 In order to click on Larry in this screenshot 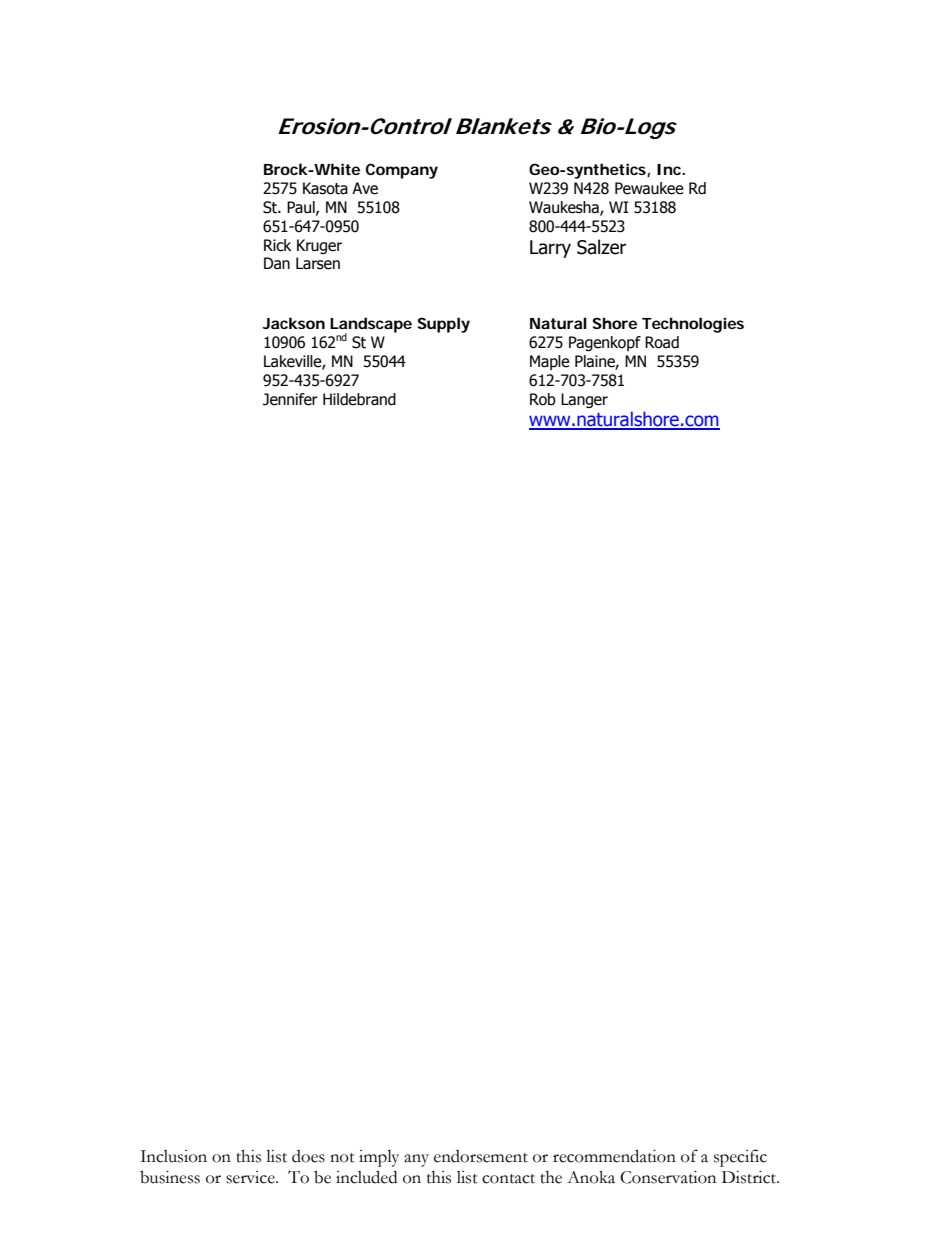, I will do `click(550, 249)`.
